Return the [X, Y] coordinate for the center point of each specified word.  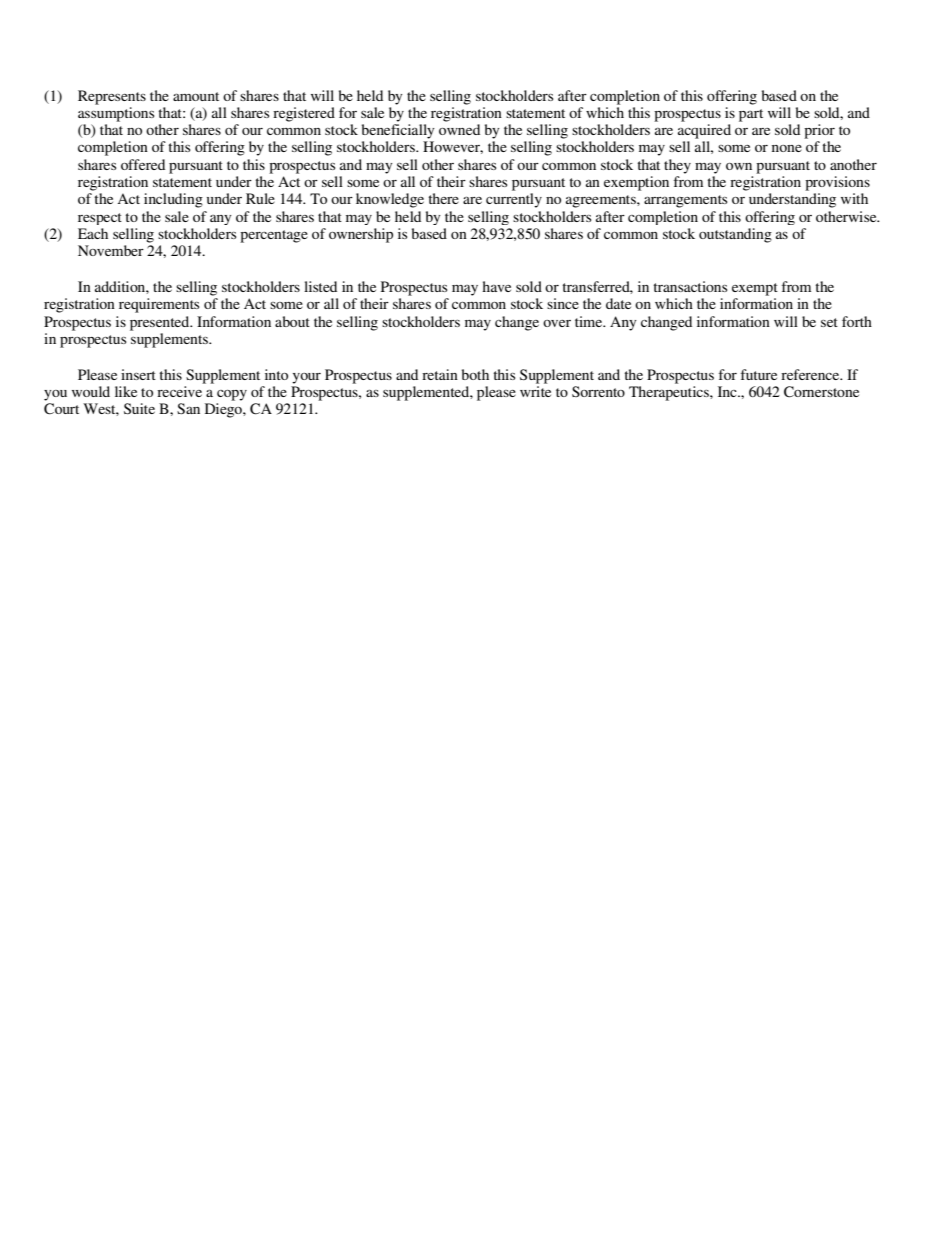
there [443, 198]
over [557, 323]
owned [459, 129]
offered [143, 164]
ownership [361, 235]
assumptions [116, 114]
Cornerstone [821, 392]
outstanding [735, 235]
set [829, 322]
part [751, 115]
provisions [837, 183]
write [535, 391]
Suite [139, 408]
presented [161, 323]
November [111, 250]
